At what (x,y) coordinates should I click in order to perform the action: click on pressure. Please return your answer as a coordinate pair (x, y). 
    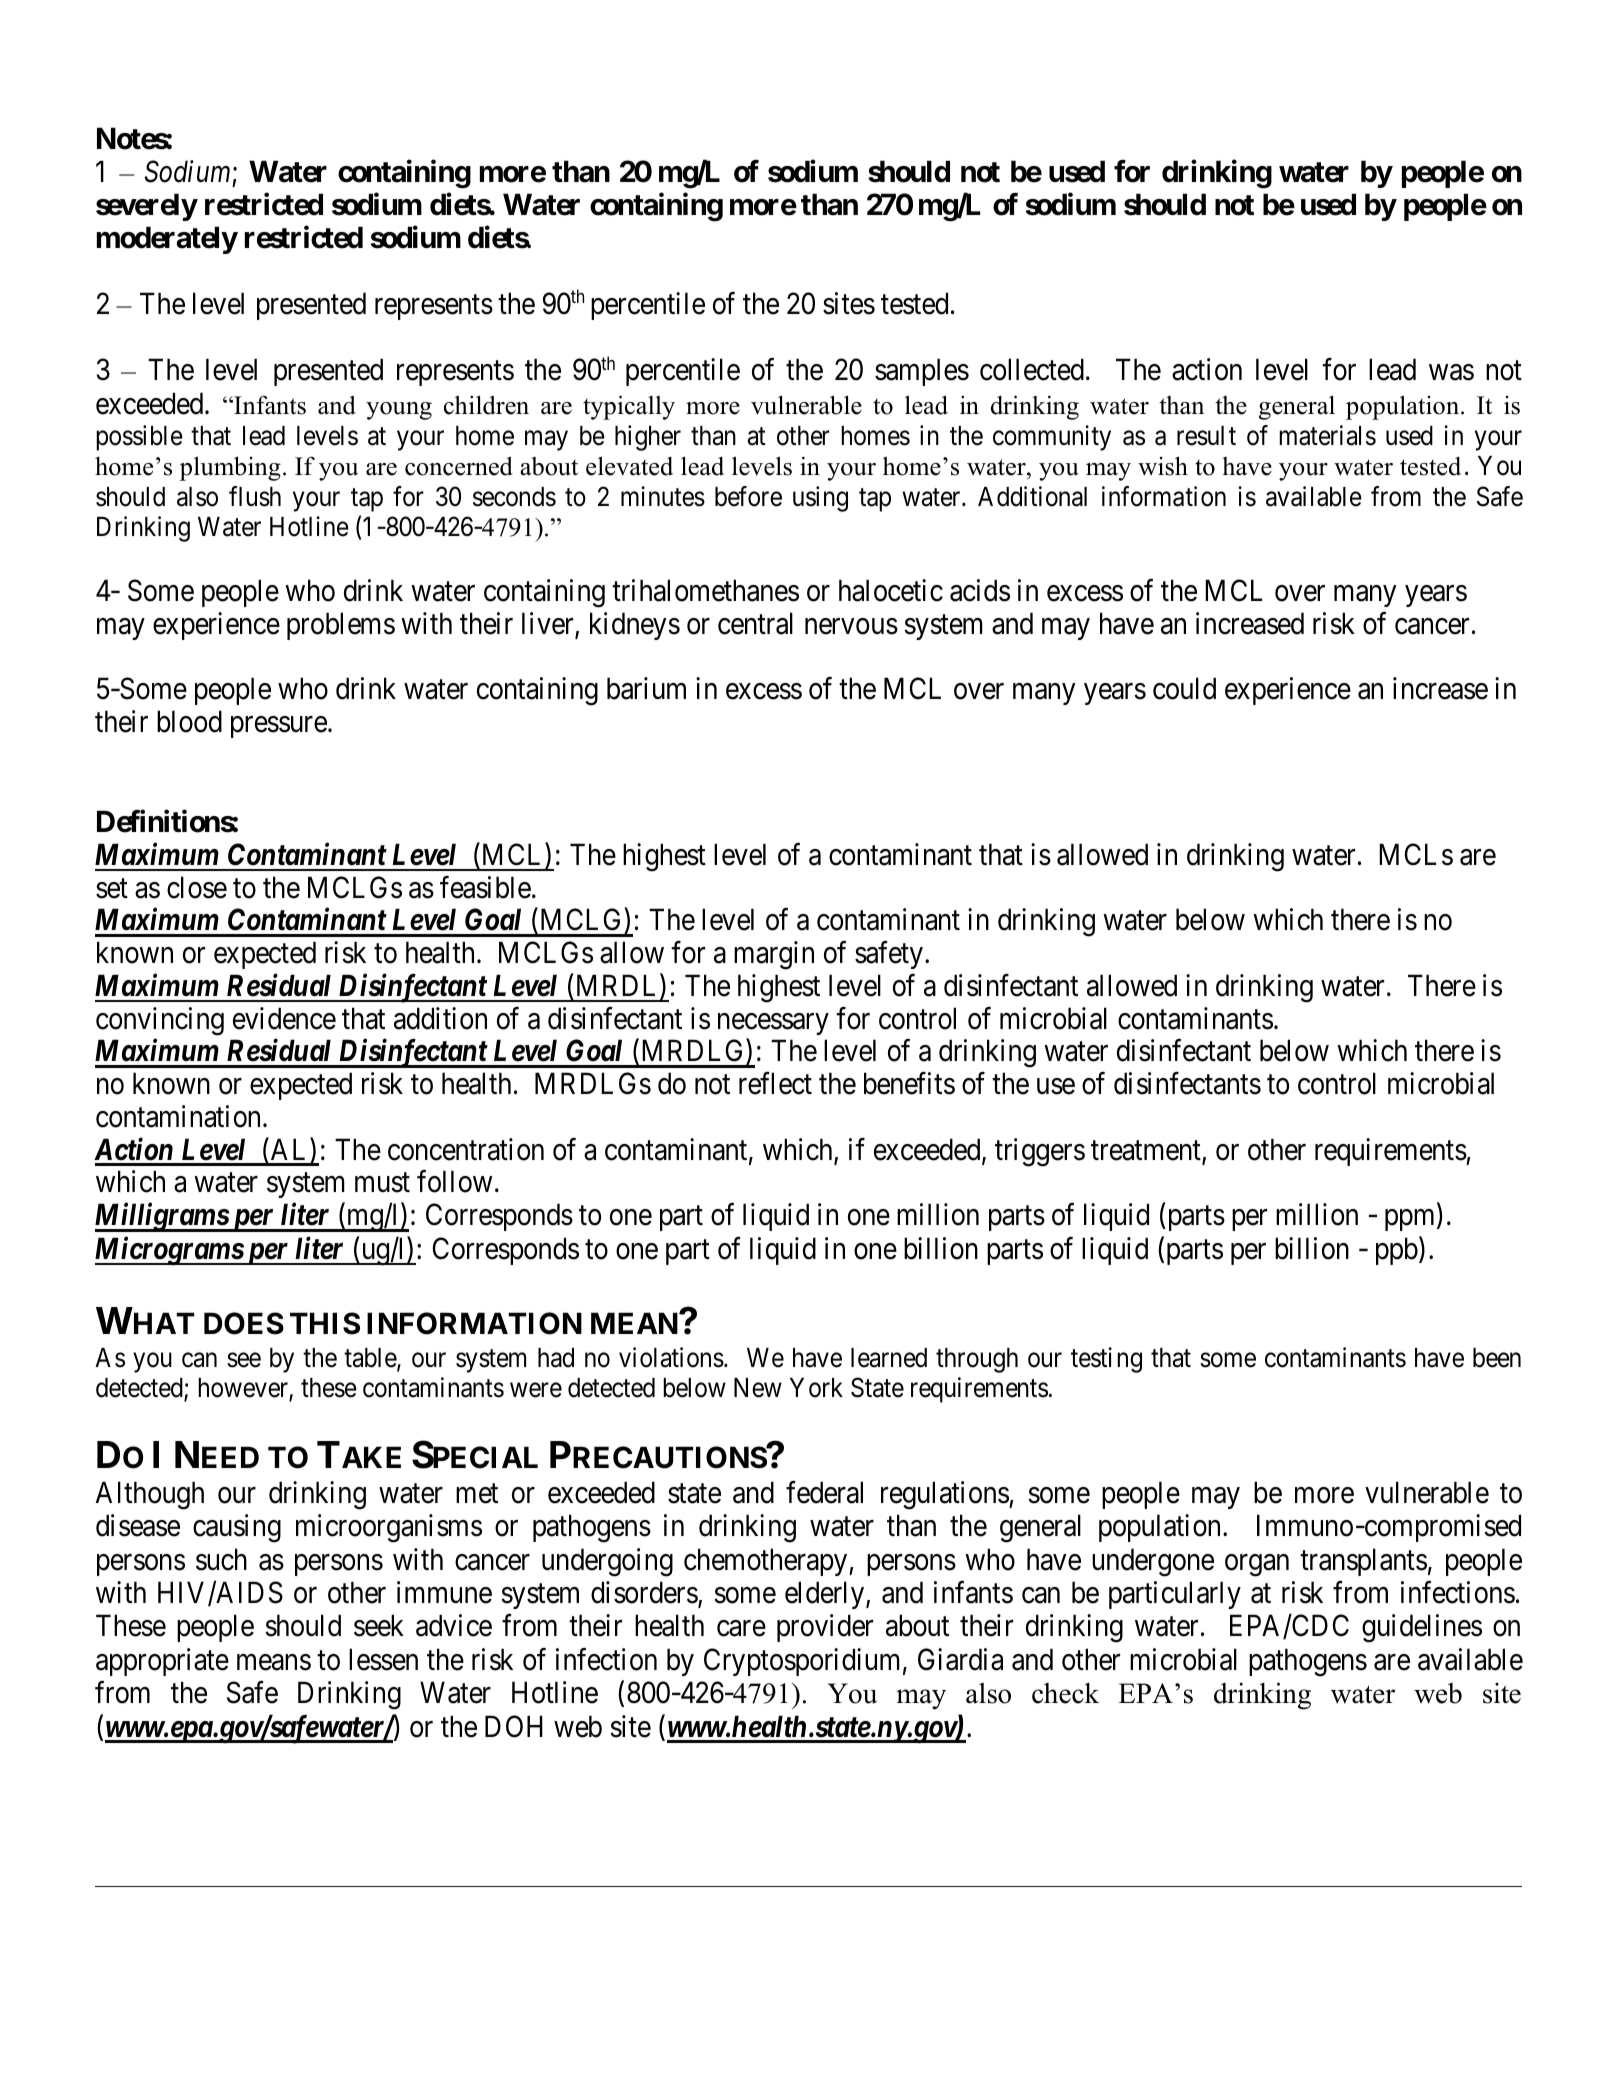
    Looking at the image, I should click on (279, 727).
